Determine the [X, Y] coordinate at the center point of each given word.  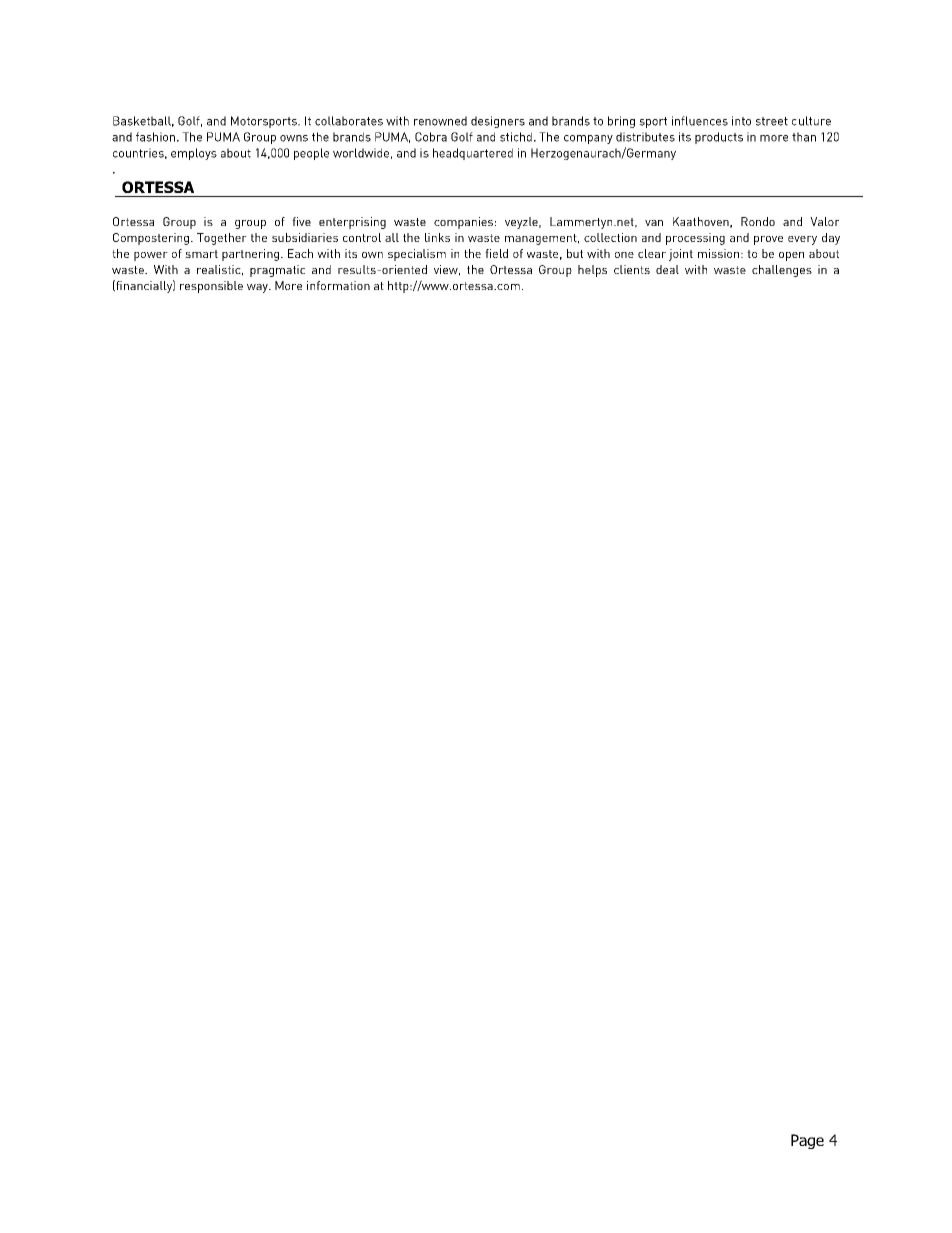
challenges [782, 271]
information [338, 285]
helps [592, 271]
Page [807, 1141]
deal [667, 269]
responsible [211, 287]
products [719, 138]
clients [632, 269]
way [258, 288]
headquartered [473, 154]
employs [194, 154]
